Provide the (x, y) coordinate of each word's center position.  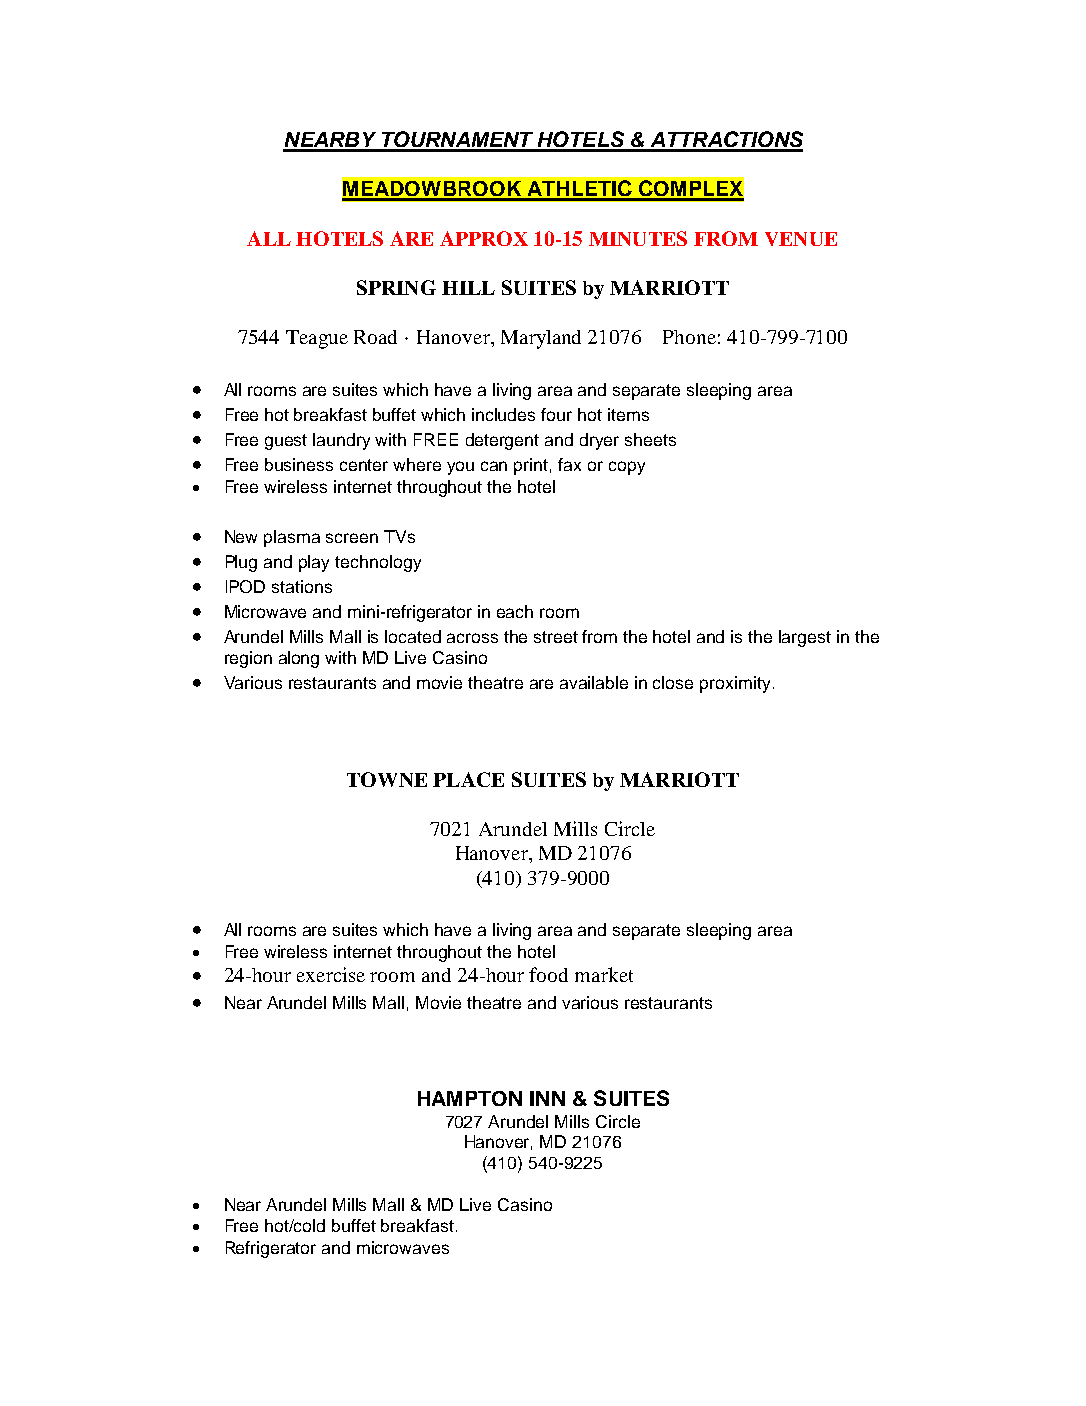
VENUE (801, 239)
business (299, 464)
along (299, 659)
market (604, 974)
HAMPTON (470, 1098)
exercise (331, 974)
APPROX (484, 238)
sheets (650, 439)
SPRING (396, 287)
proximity (735, 684)
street (556, 637)
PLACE (468, 779)
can (494, 466)
